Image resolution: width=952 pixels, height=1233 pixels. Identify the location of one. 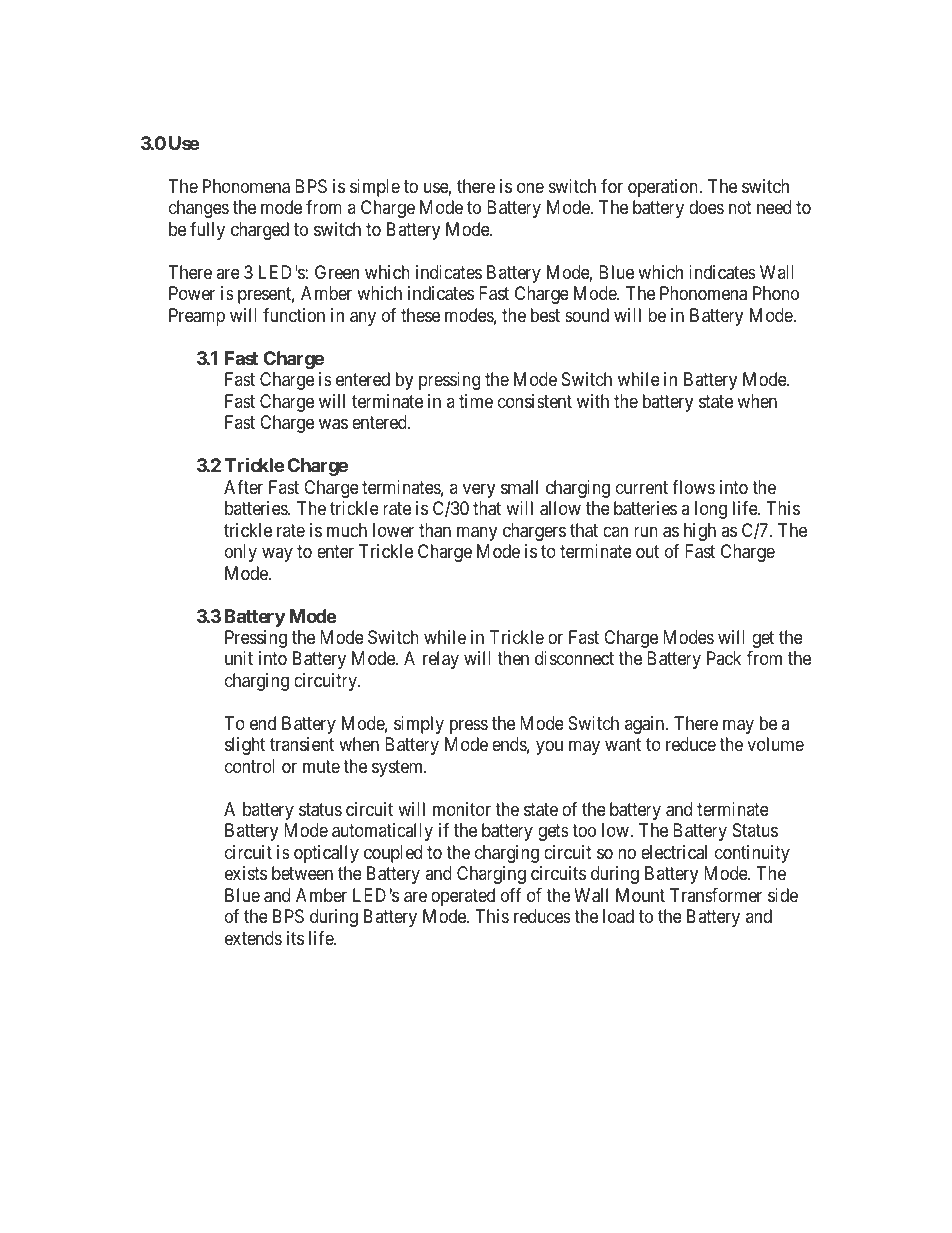
(530, 187).
